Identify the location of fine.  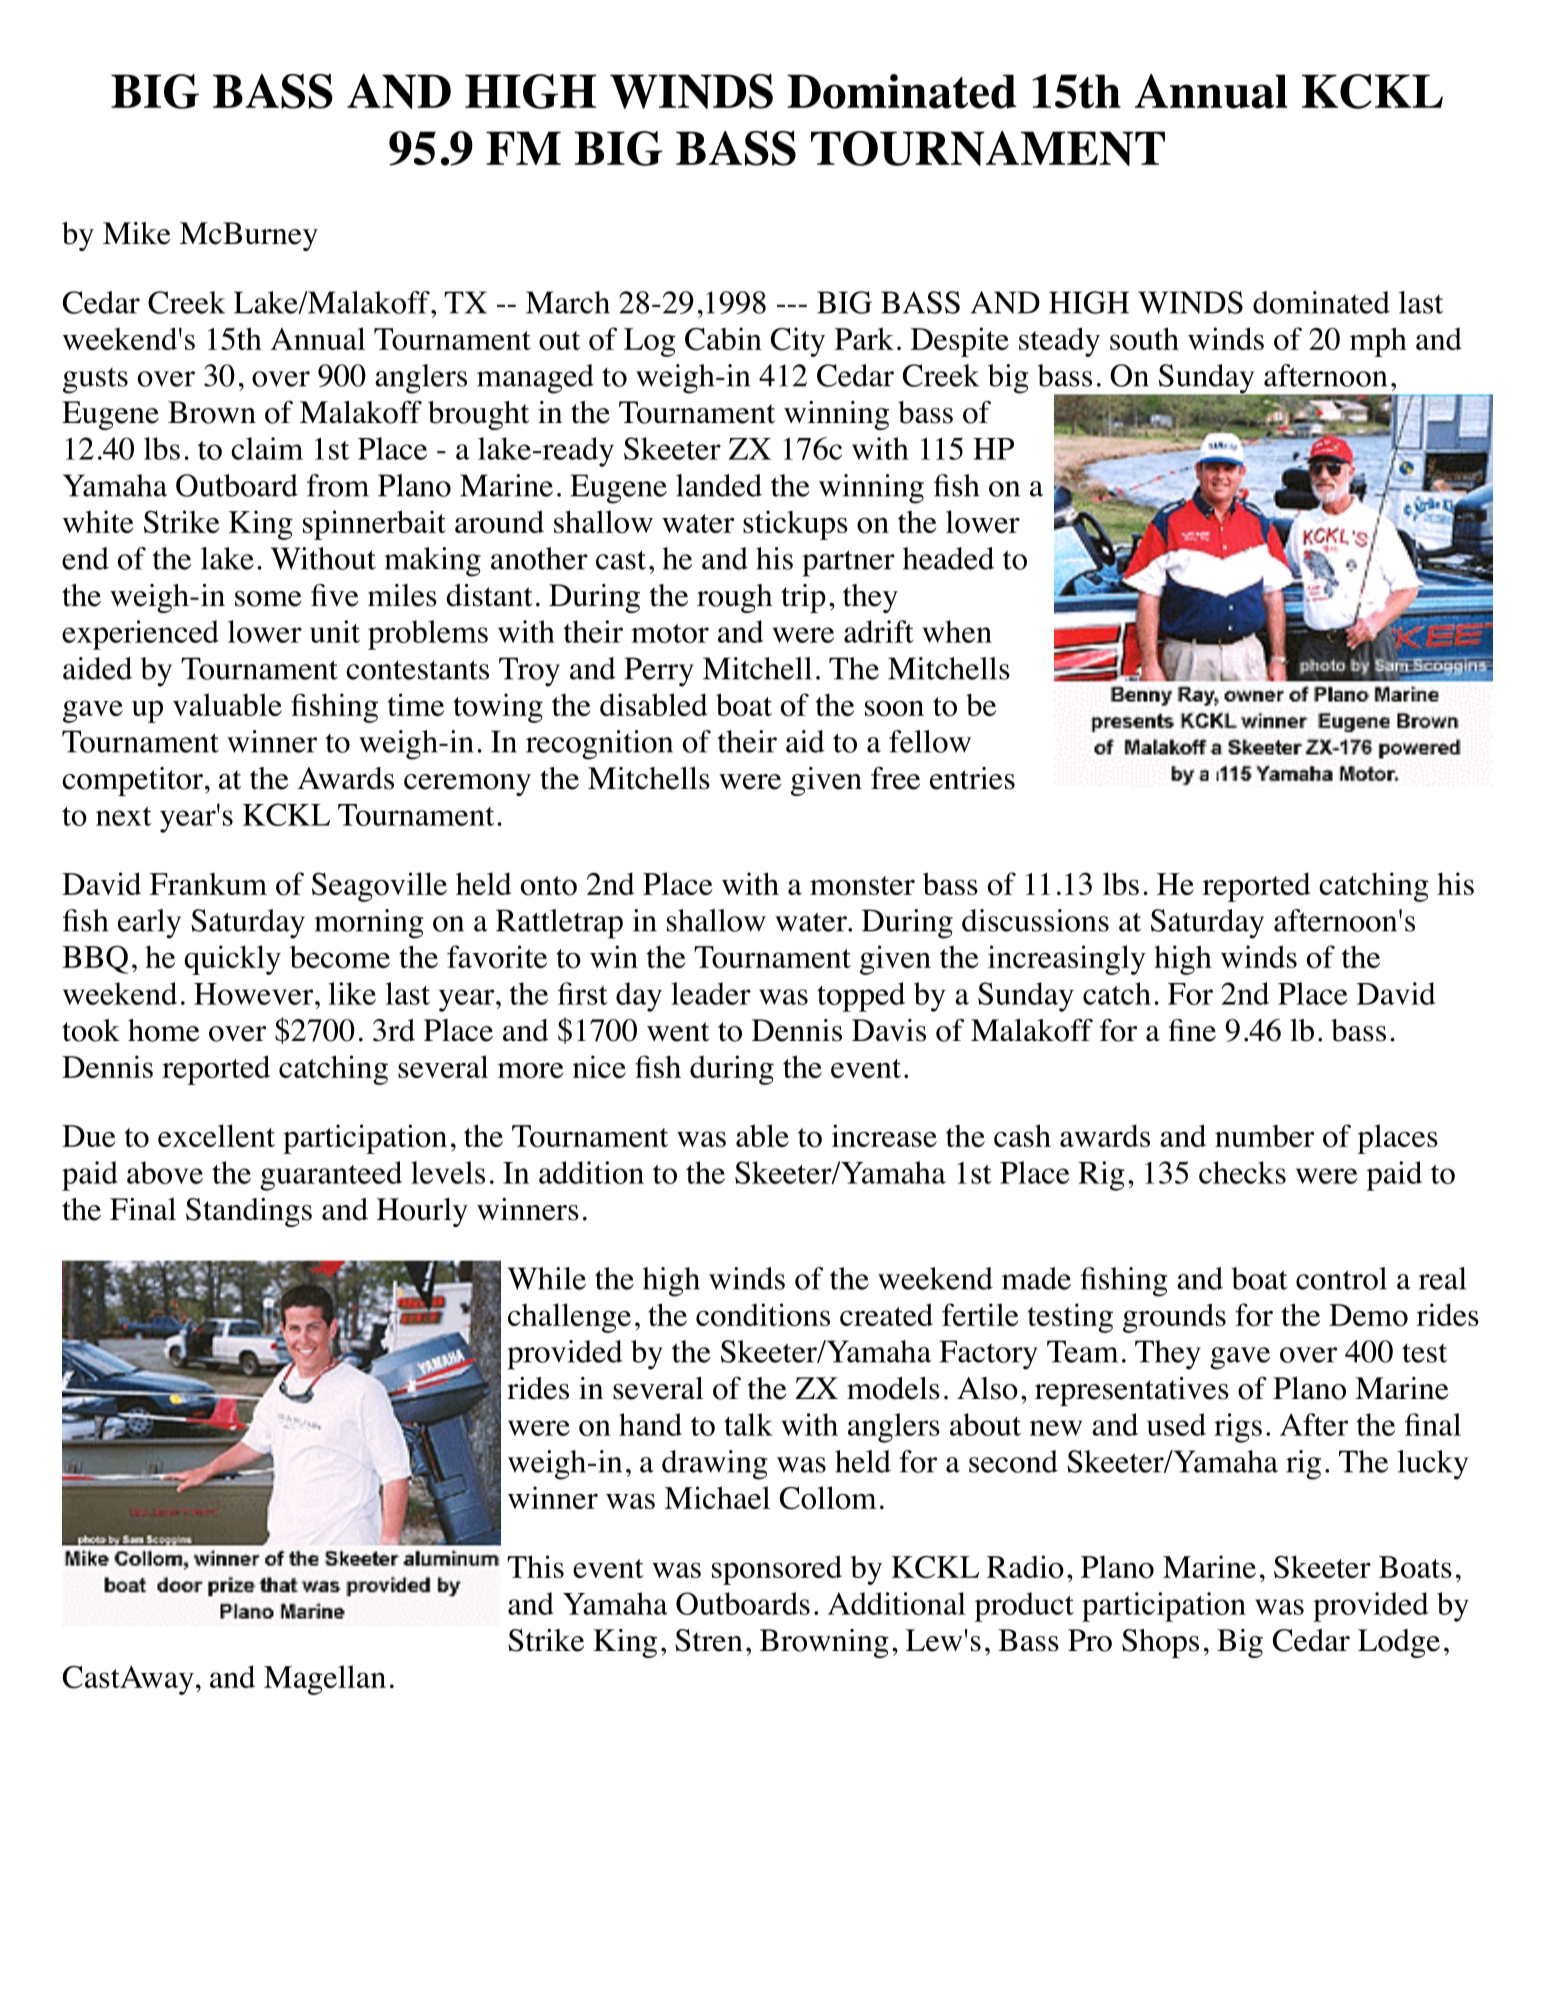
(1192, 1030).
